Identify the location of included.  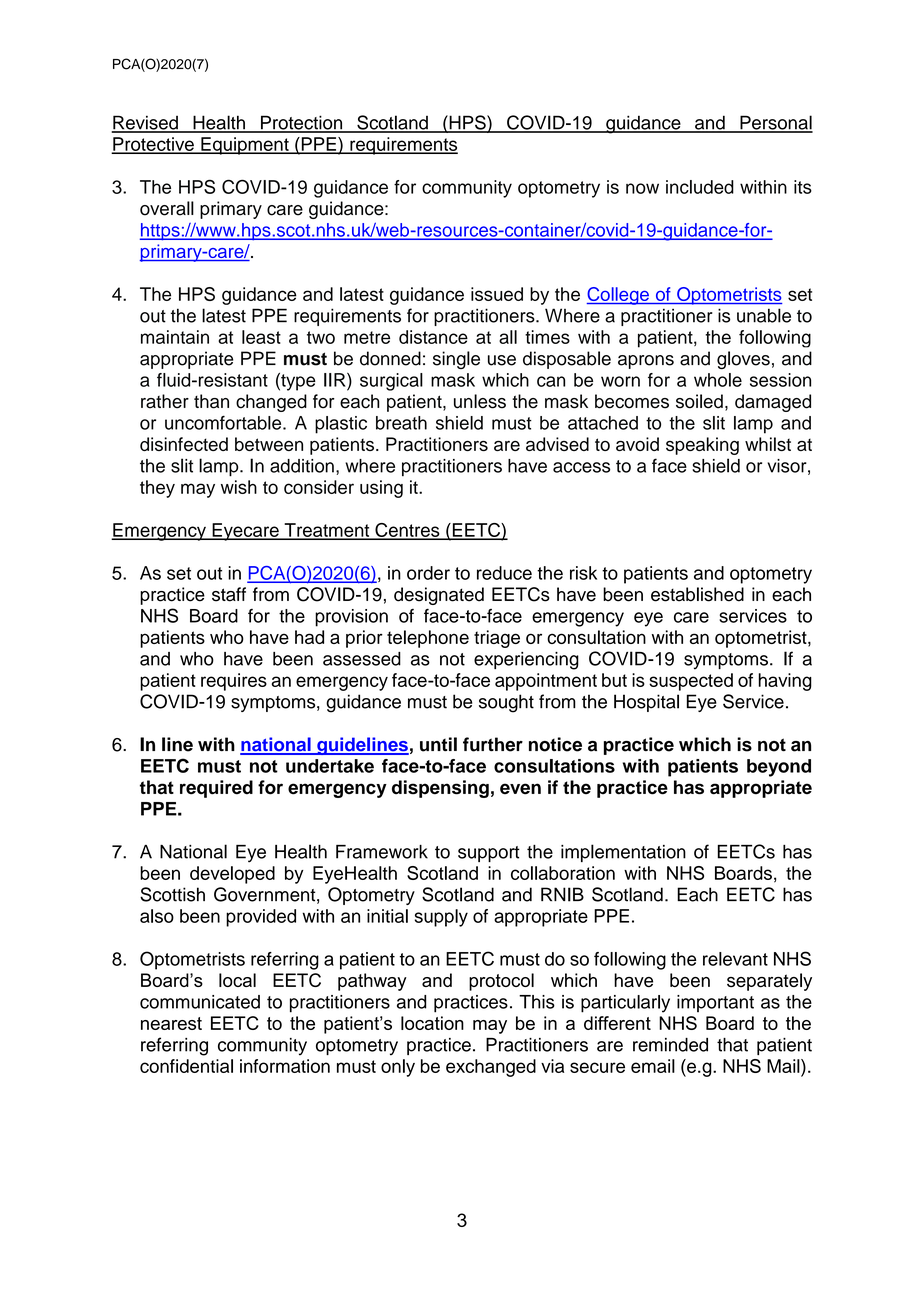
(700, 187).
